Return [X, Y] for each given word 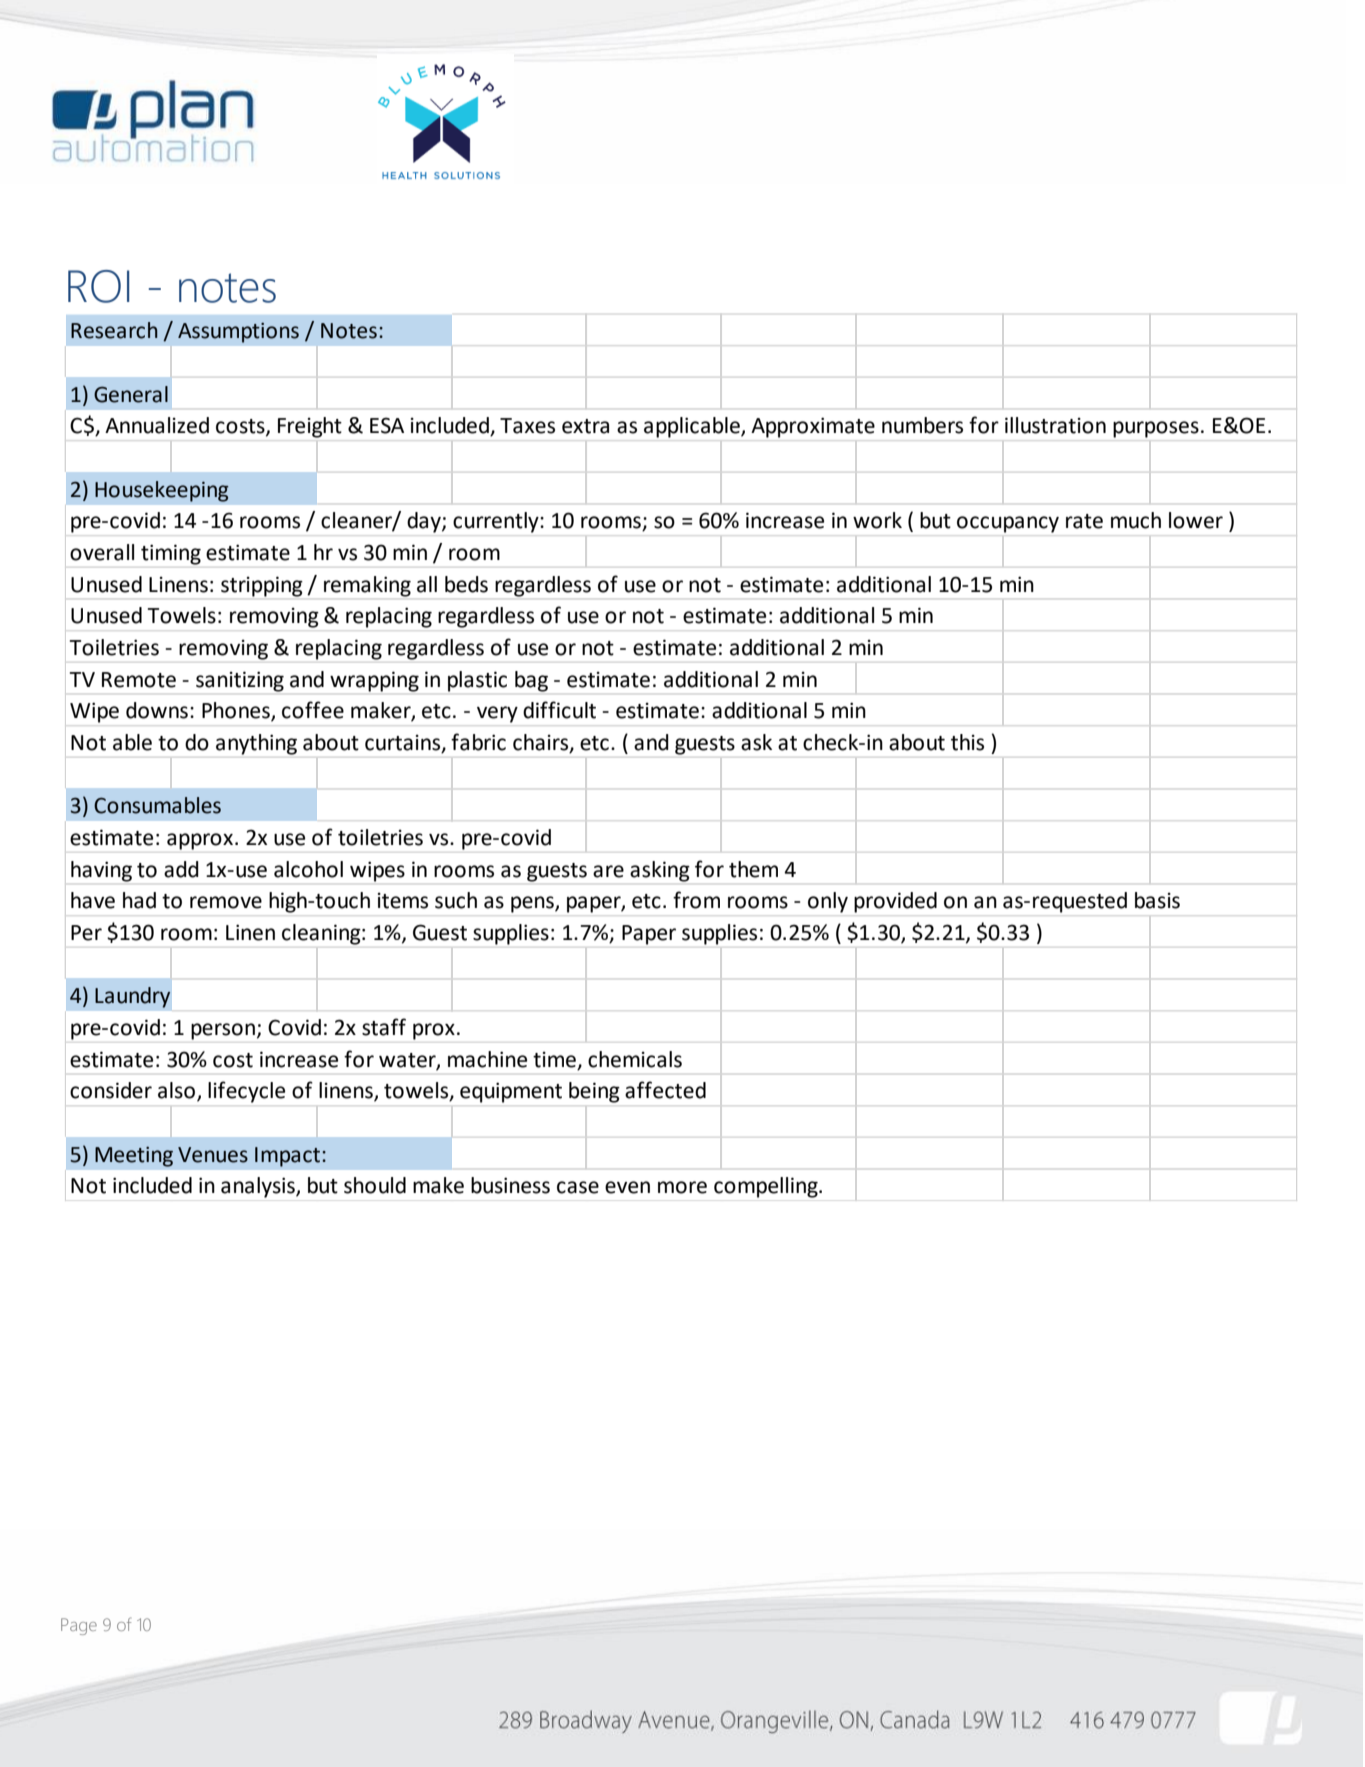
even [627, 1187]
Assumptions [238, 333]
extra [585, 426]
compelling [767, 1187]
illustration [1055, 425]
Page [79, 1626]
